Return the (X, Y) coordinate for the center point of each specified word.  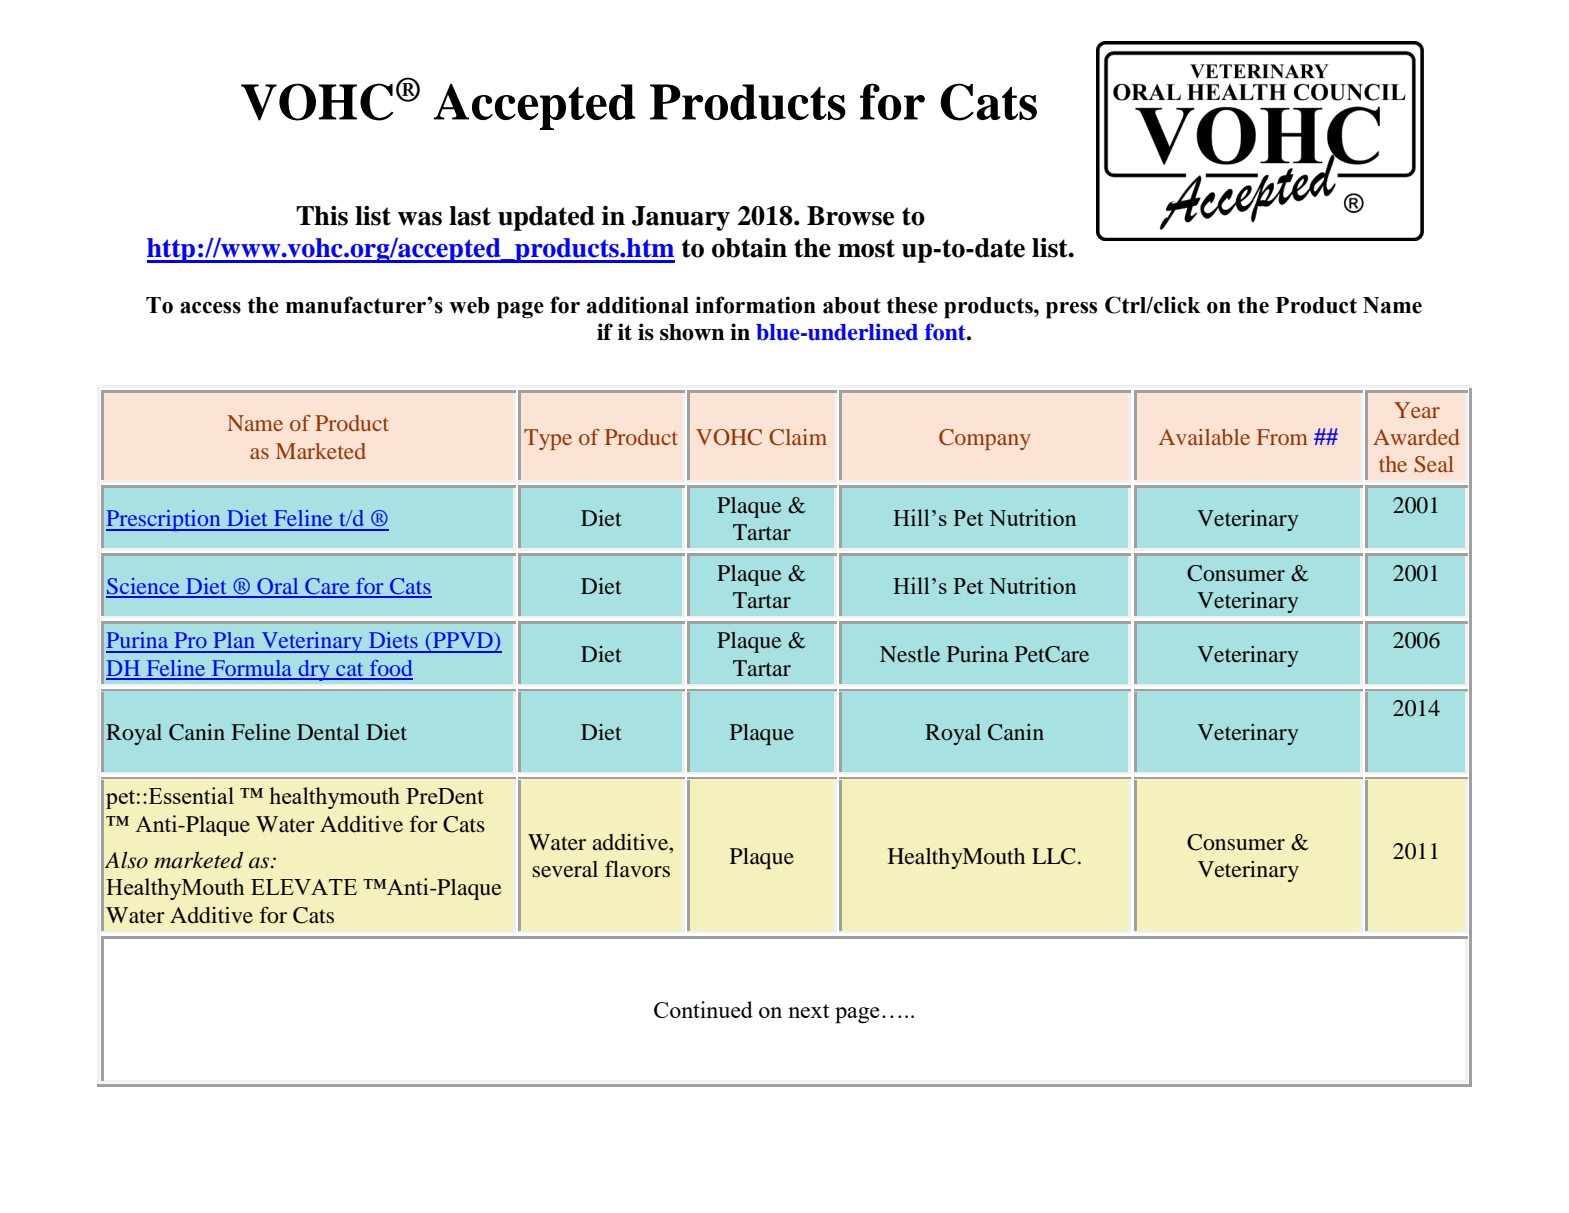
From (1282, 437)
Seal (1434, 464)
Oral (278, 587)
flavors (637, 869)
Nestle (910, 654)
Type (548, 439)
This (322, 216)
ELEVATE (304, 887)
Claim (798, 437)
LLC (1054, 856)
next (808, 1011)
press (1071, 310)
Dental (328, 732)
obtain (749, 248)
